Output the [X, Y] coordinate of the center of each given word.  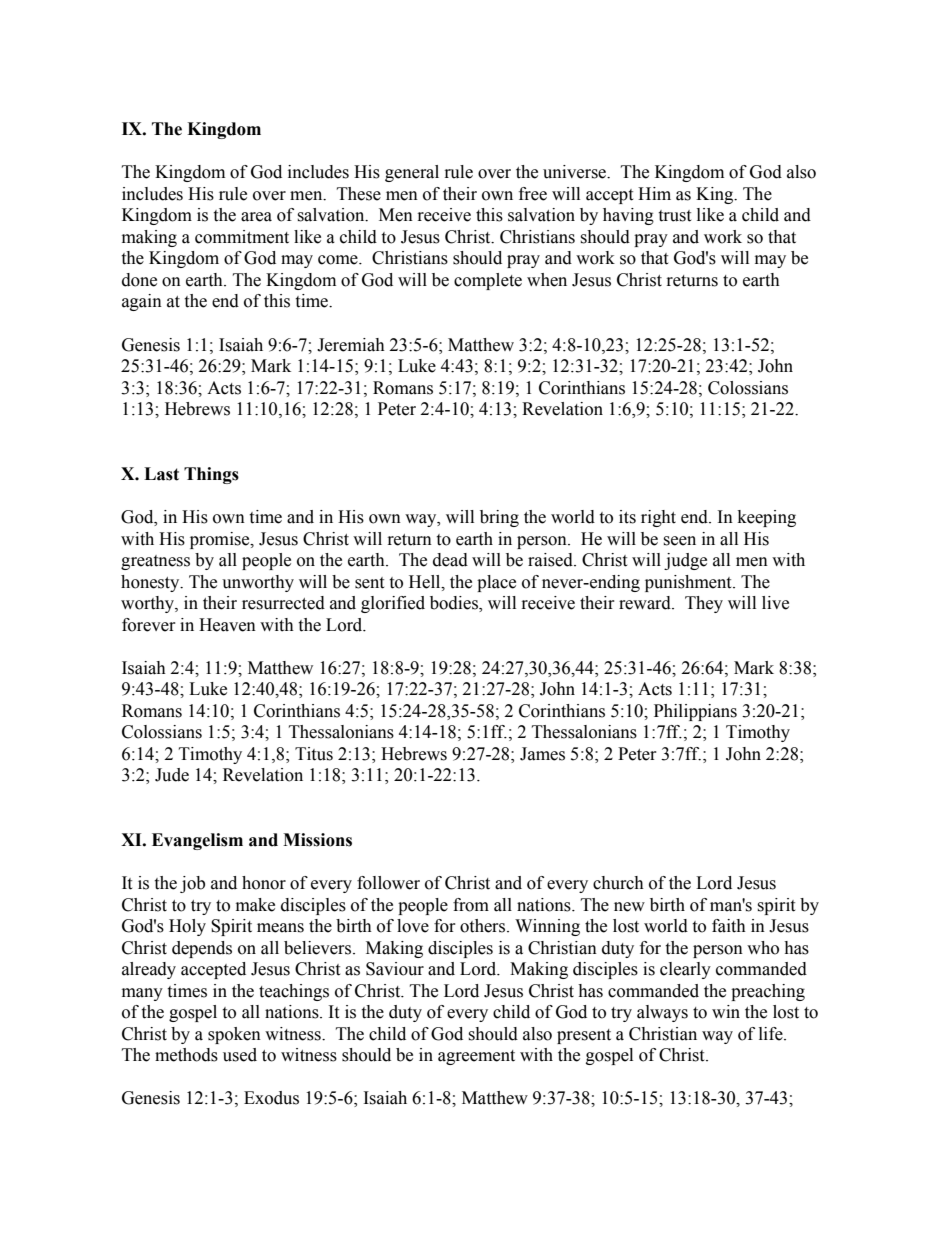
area [256, 217]
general [412, 173]
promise [221, 540]
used [240, 1055]
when [547, 280]
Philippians [695, 712]
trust [674, 216]
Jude [172, 775]
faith [729, 926]
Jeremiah [351, 345]
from [471, 905]
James [542, 754]
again [142, 302]
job [192, 884]
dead [450, 560]
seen [679, 541]
